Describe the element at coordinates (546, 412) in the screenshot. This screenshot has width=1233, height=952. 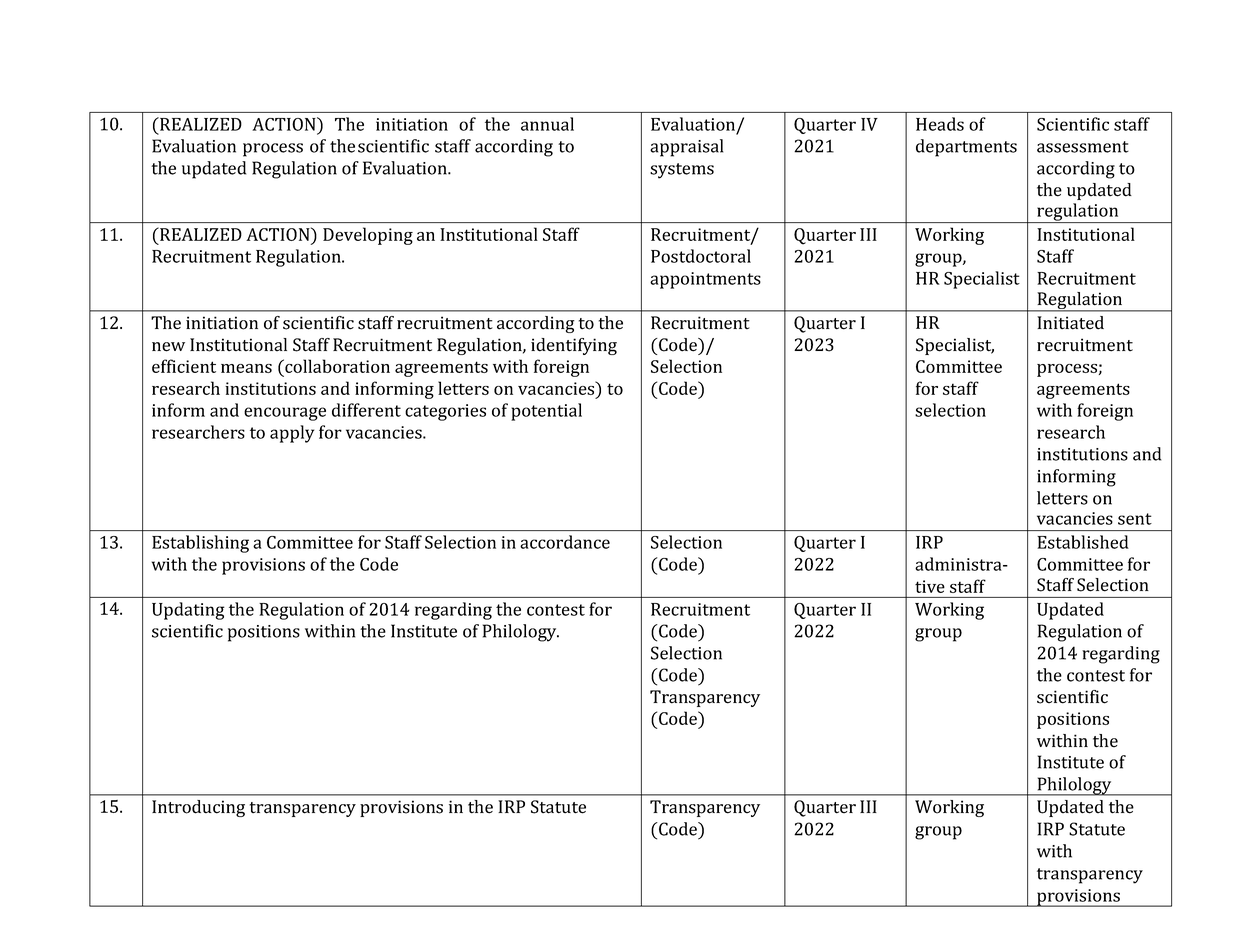
I see `potential` at that location.
